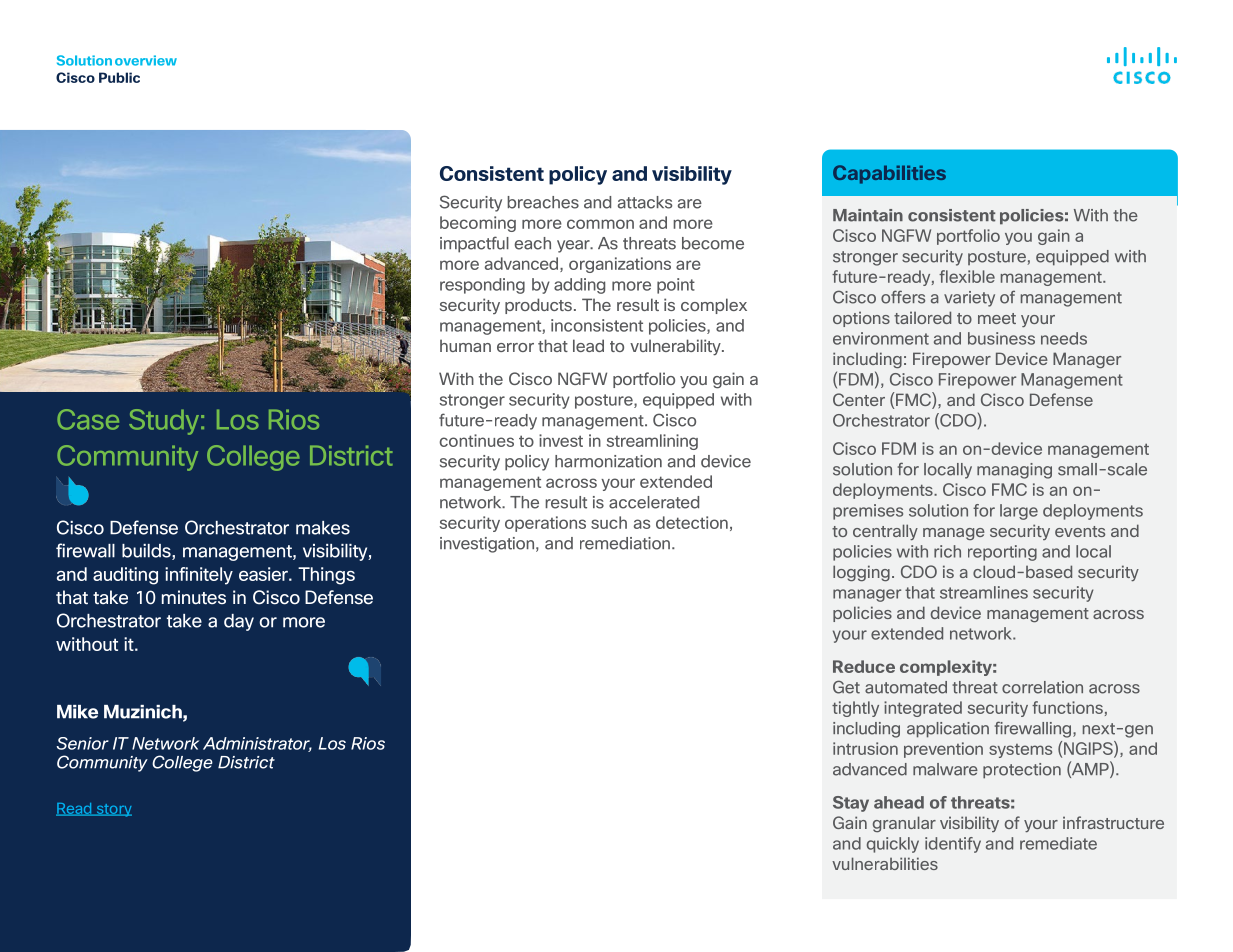 The image size is (1233, 952). I want to click on Capabilities, so click(889, 174).
